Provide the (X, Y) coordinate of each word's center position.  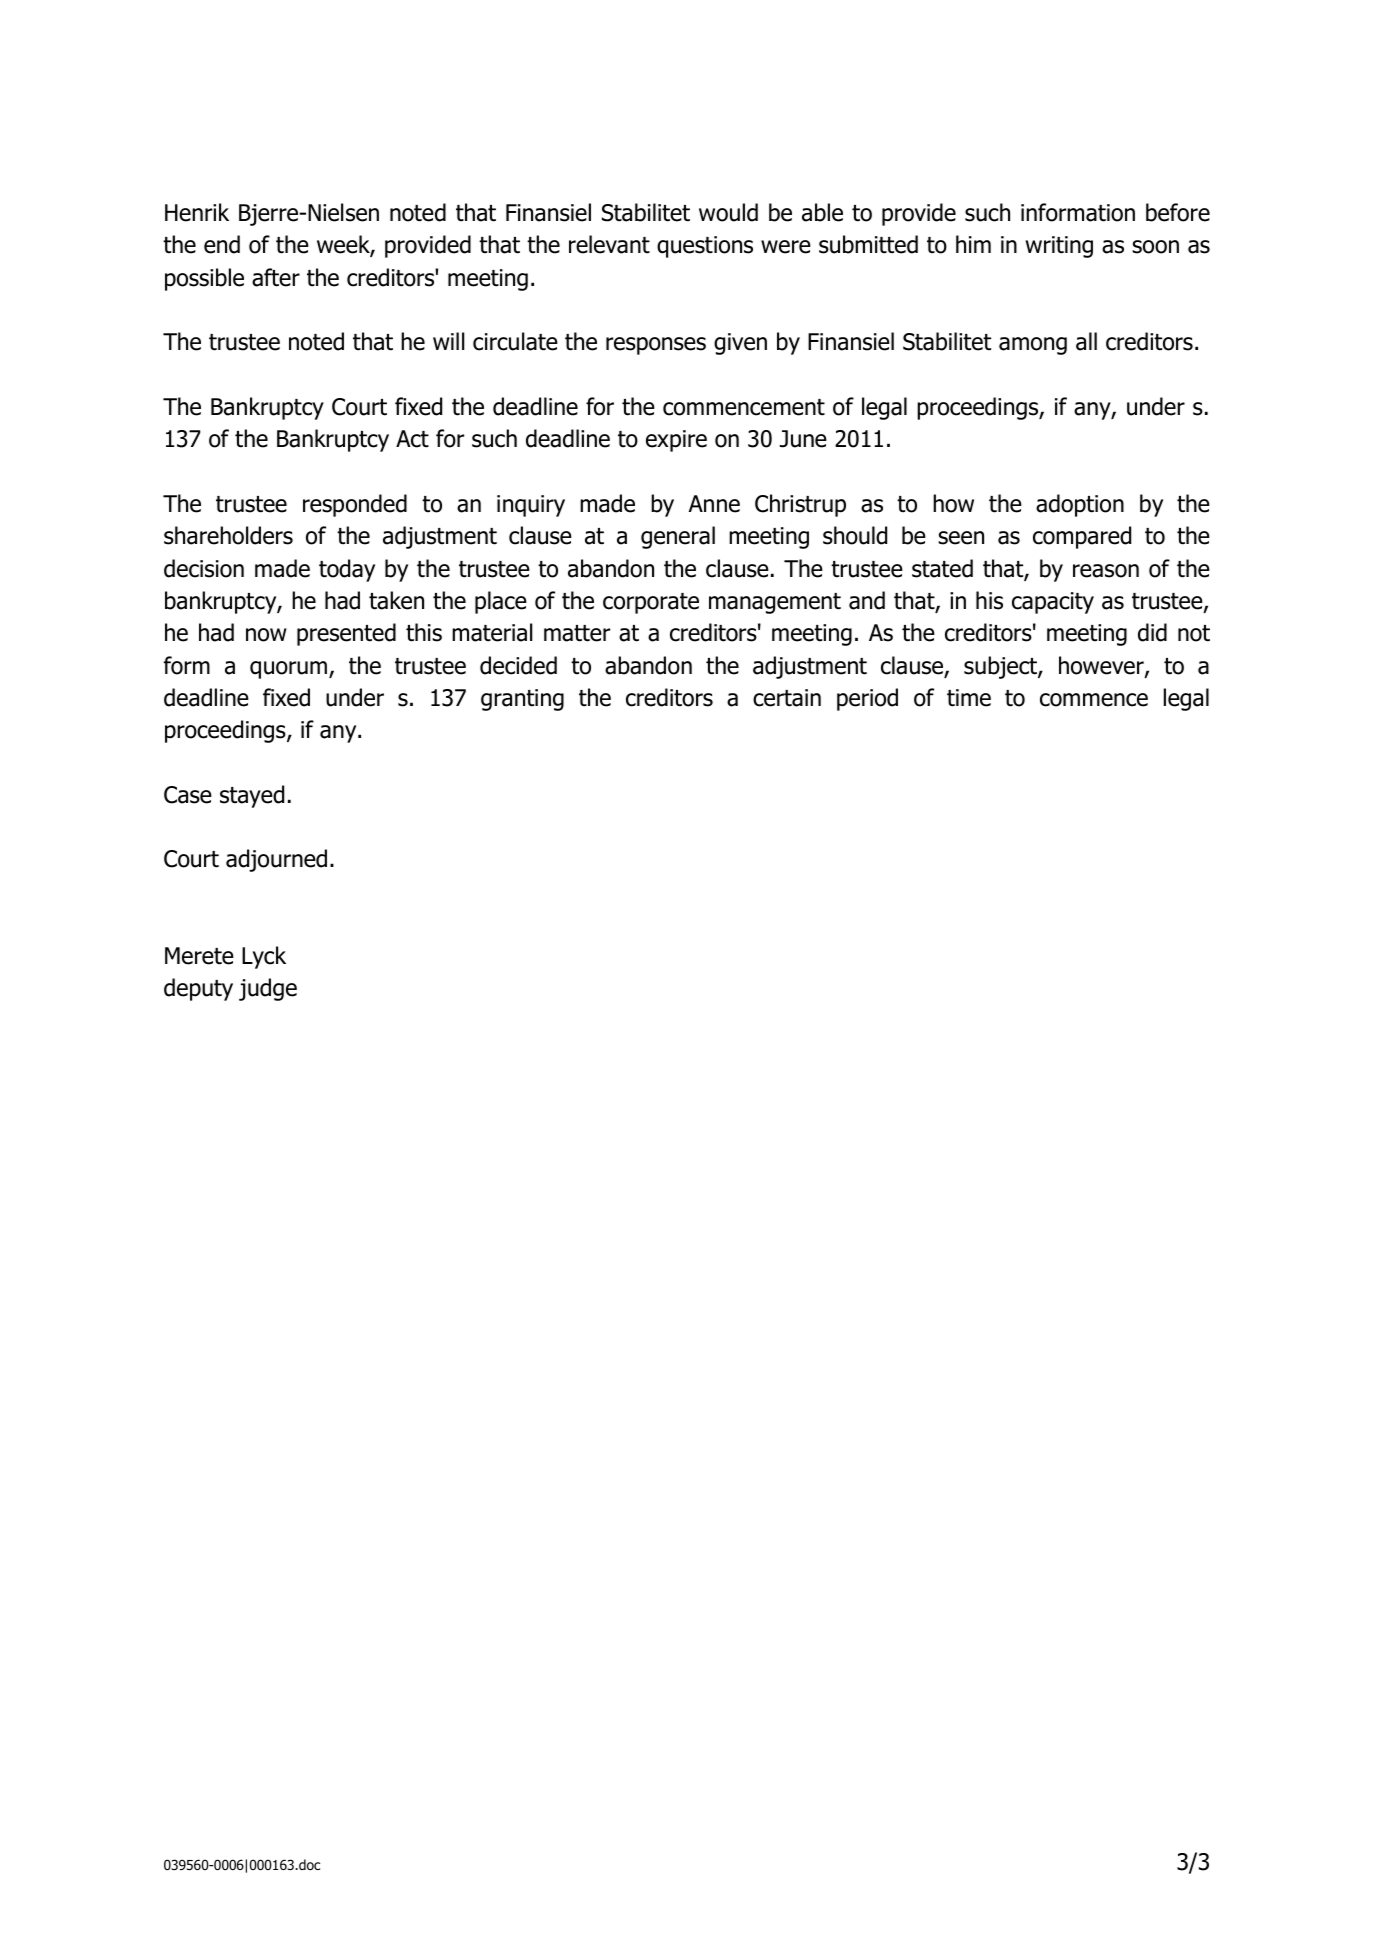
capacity (1053, 603)
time (969, 698)
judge (268, 989)
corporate (651, 603)
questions (705, 247)
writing (1059, 247)
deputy (198, 989)
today (347, 570)
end (222, 244)
